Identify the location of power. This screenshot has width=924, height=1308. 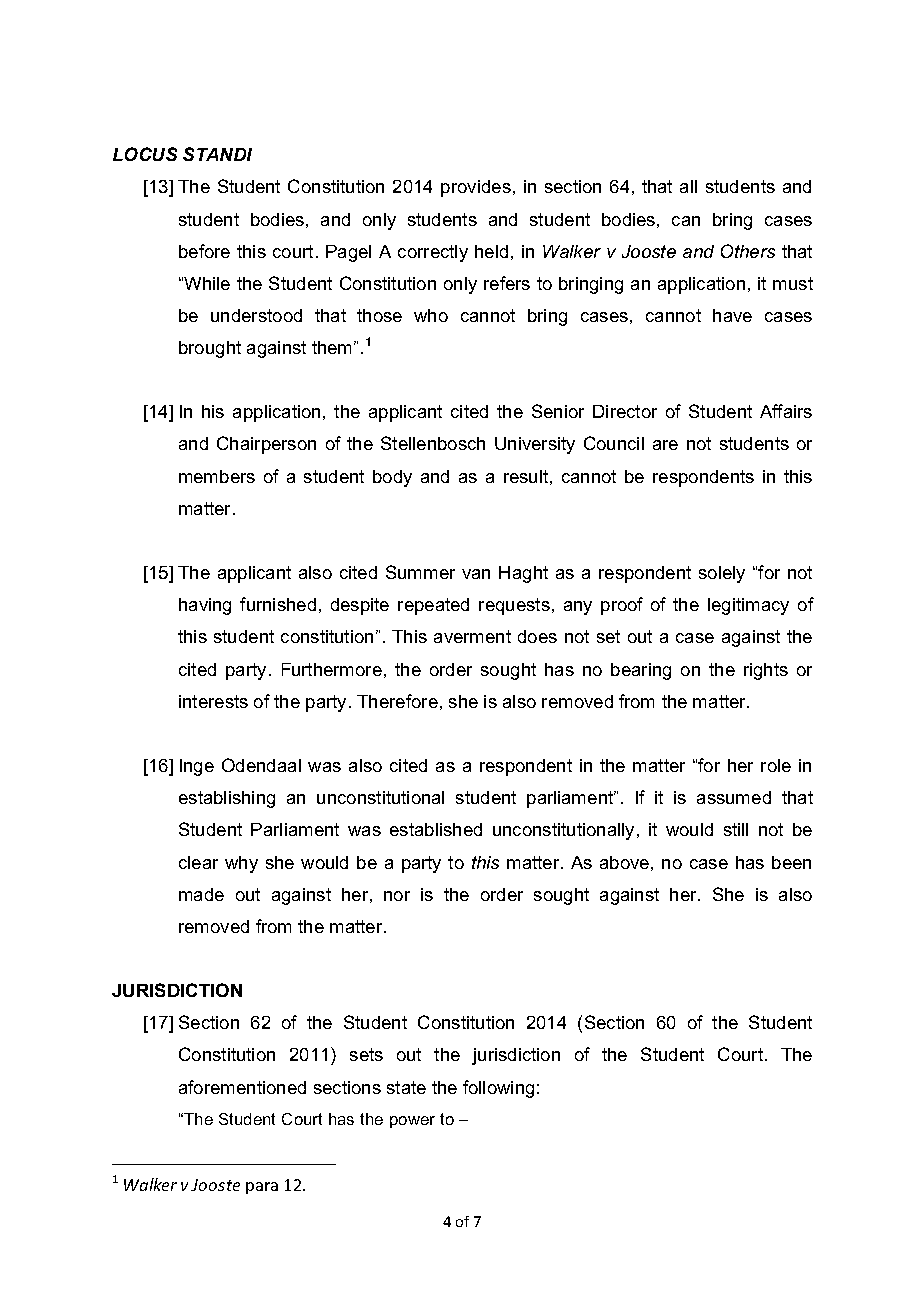
(412, 1122).
